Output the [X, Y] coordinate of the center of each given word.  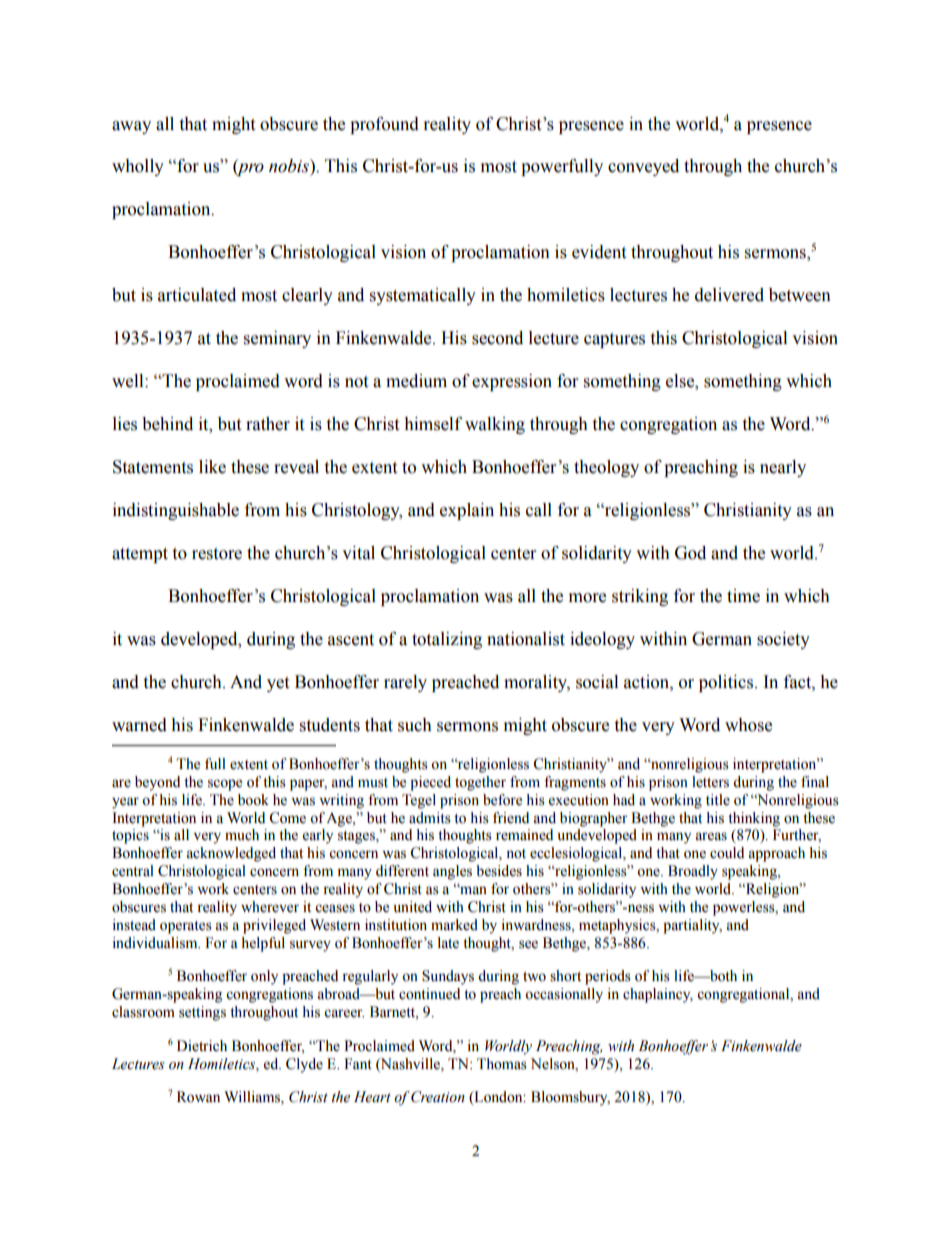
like [212, 467]
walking [495, 425]
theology [606, 468]
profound [384, 125]
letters [710, 782]
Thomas [502, 1064]
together [480, 783]
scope [225, 785]
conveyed [643, 167]
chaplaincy [658, 995]
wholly [138, 167]
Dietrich [202, 1046]
